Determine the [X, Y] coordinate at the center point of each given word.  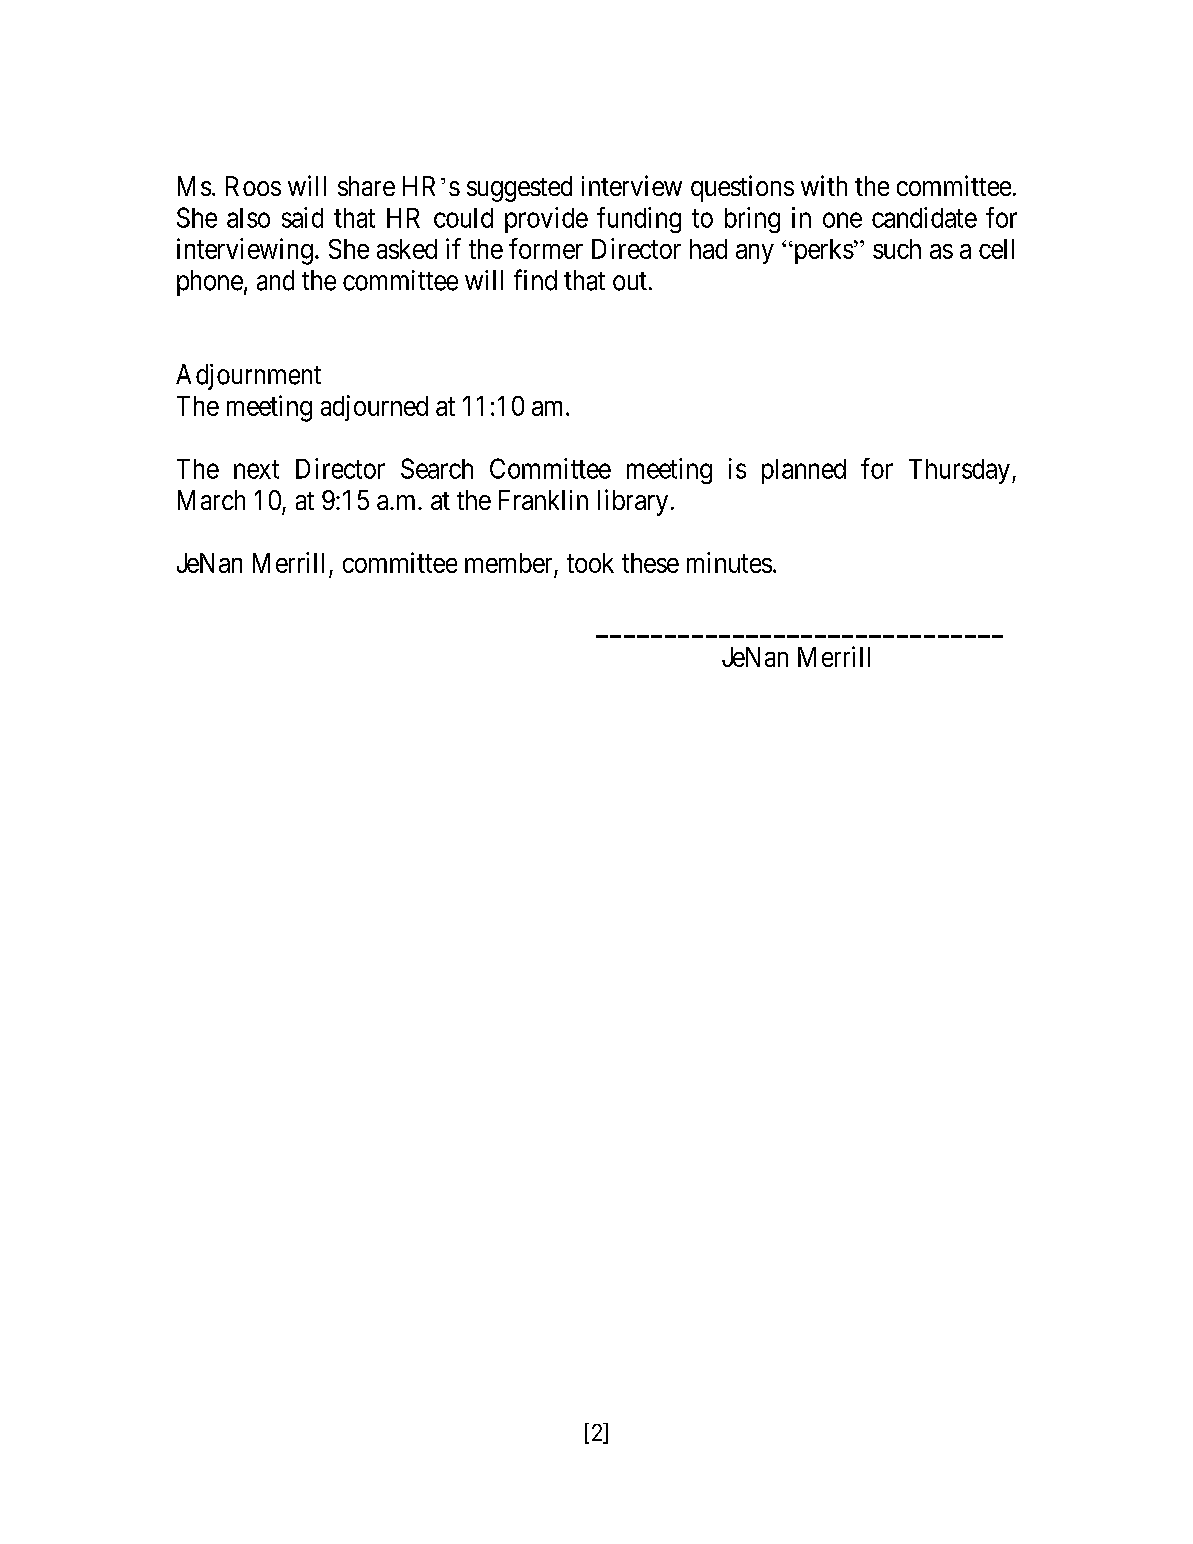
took [590, 563]
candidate [924, 217]
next [256, 469]
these [650, 563]
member [508, 563]
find [535, 280]
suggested [519, 189]
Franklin [543, 500]
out [630, 281]
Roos [253, 186]
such [897, 249]
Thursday [961, 471]
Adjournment [248, 377]
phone [210, 283]
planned [804, 471]
